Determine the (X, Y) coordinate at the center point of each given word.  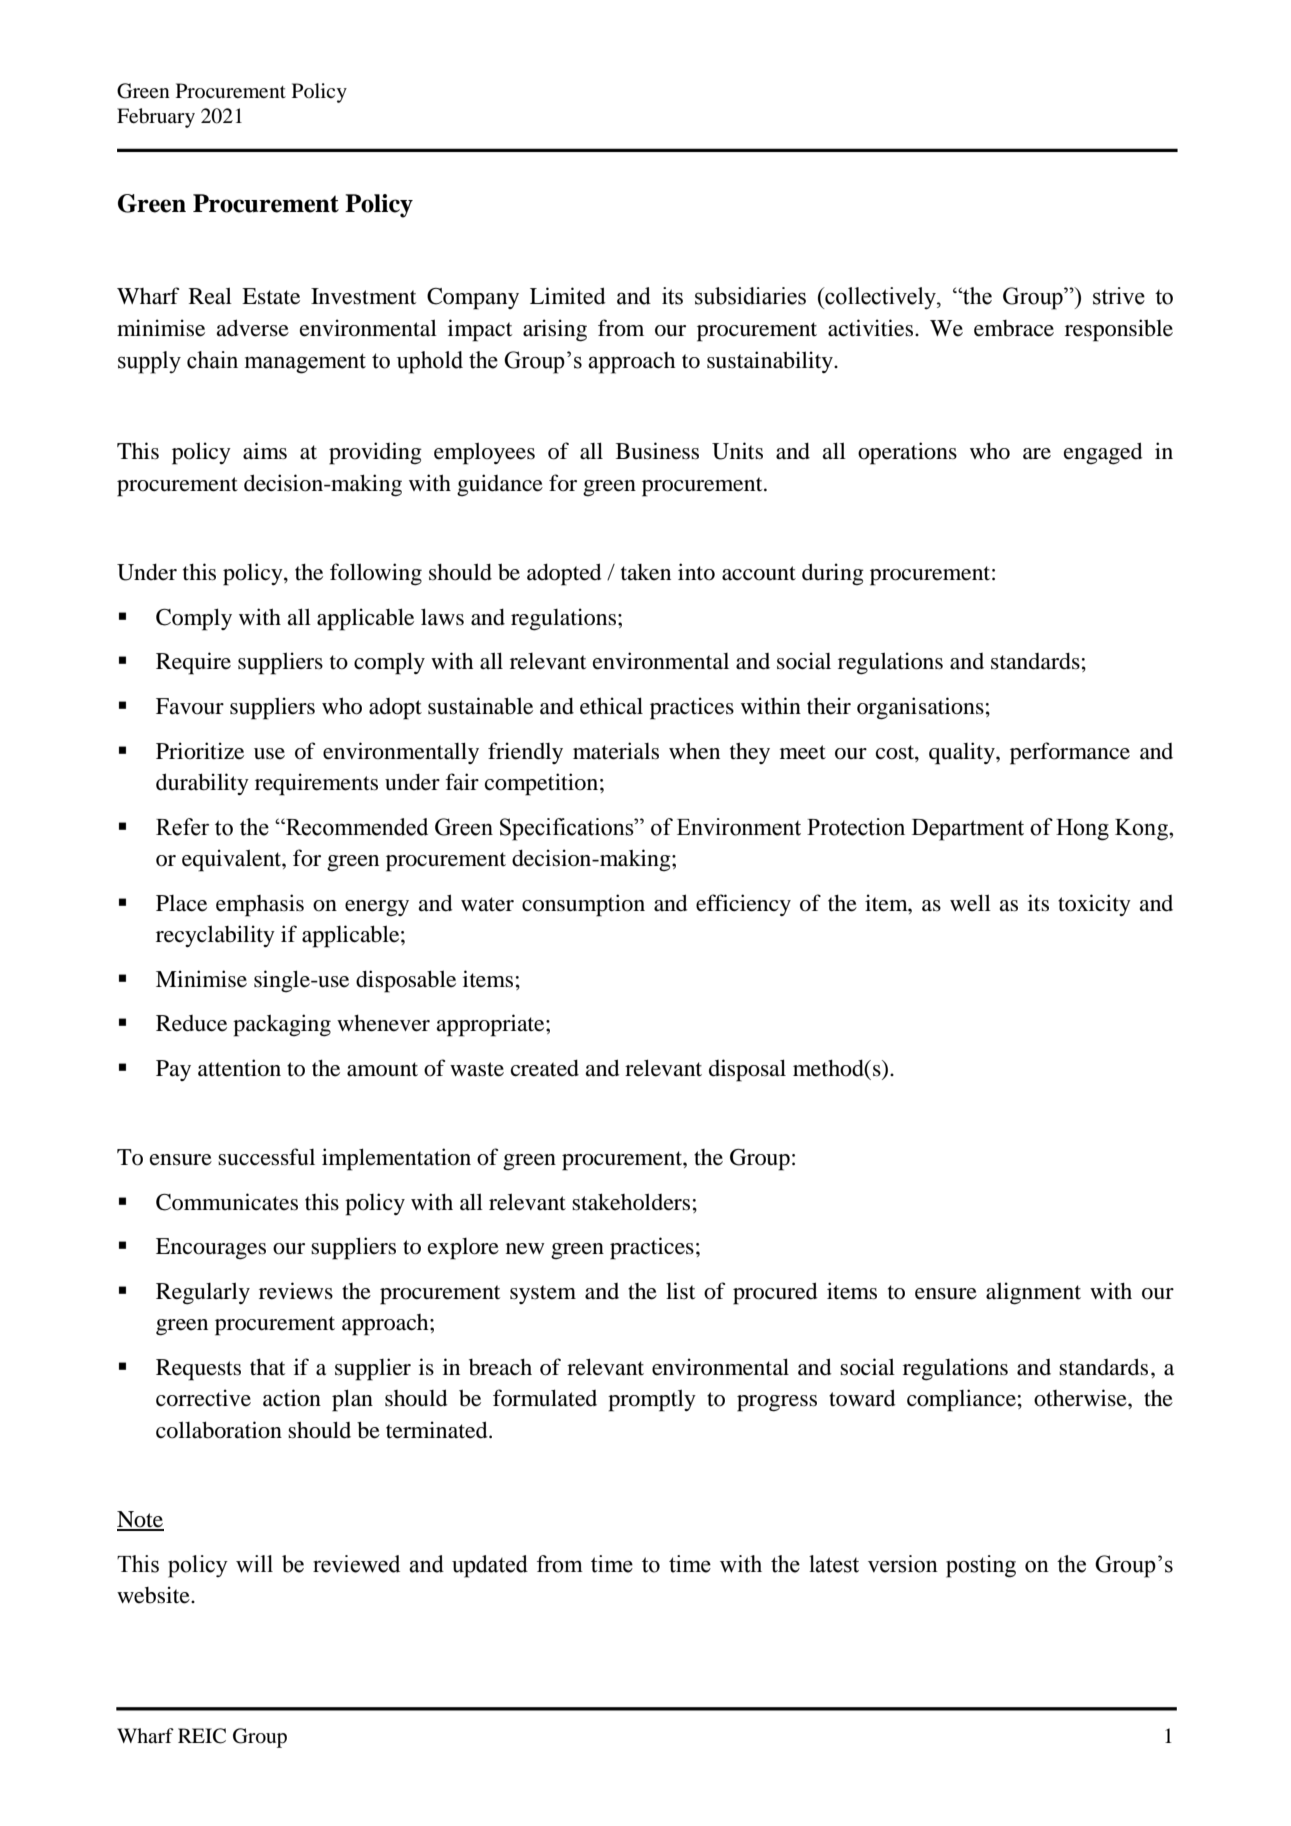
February (156, 118)
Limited (567, 296)
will (254, 1564)
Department (968, 830)
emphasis (260, 905)
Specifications (568, 829)
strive (1119, 296)
